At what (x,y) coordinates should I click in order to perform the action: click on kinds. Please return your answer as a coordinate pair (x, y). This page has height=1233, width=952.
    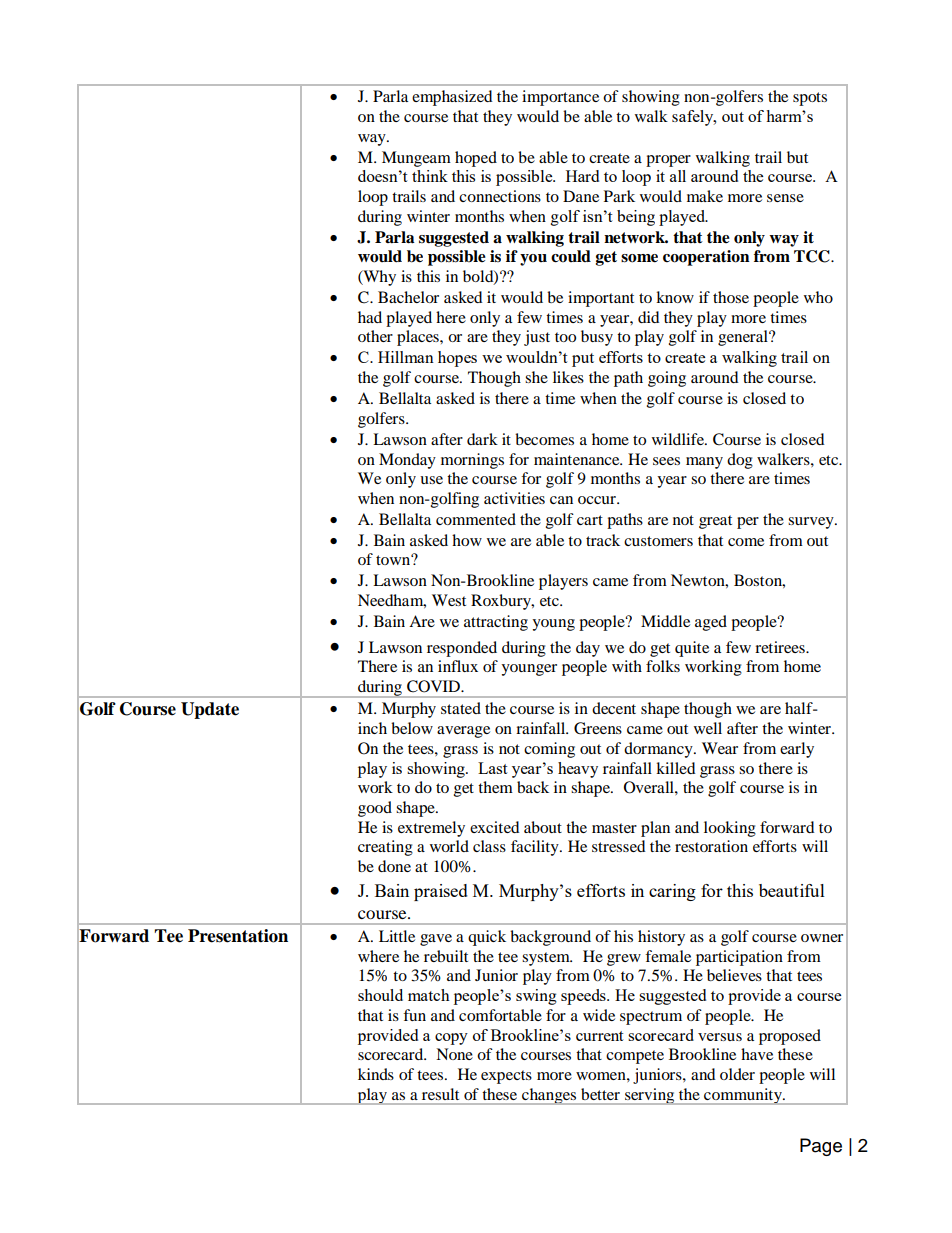
    Looking at the image, I should click on (376, 1074).
